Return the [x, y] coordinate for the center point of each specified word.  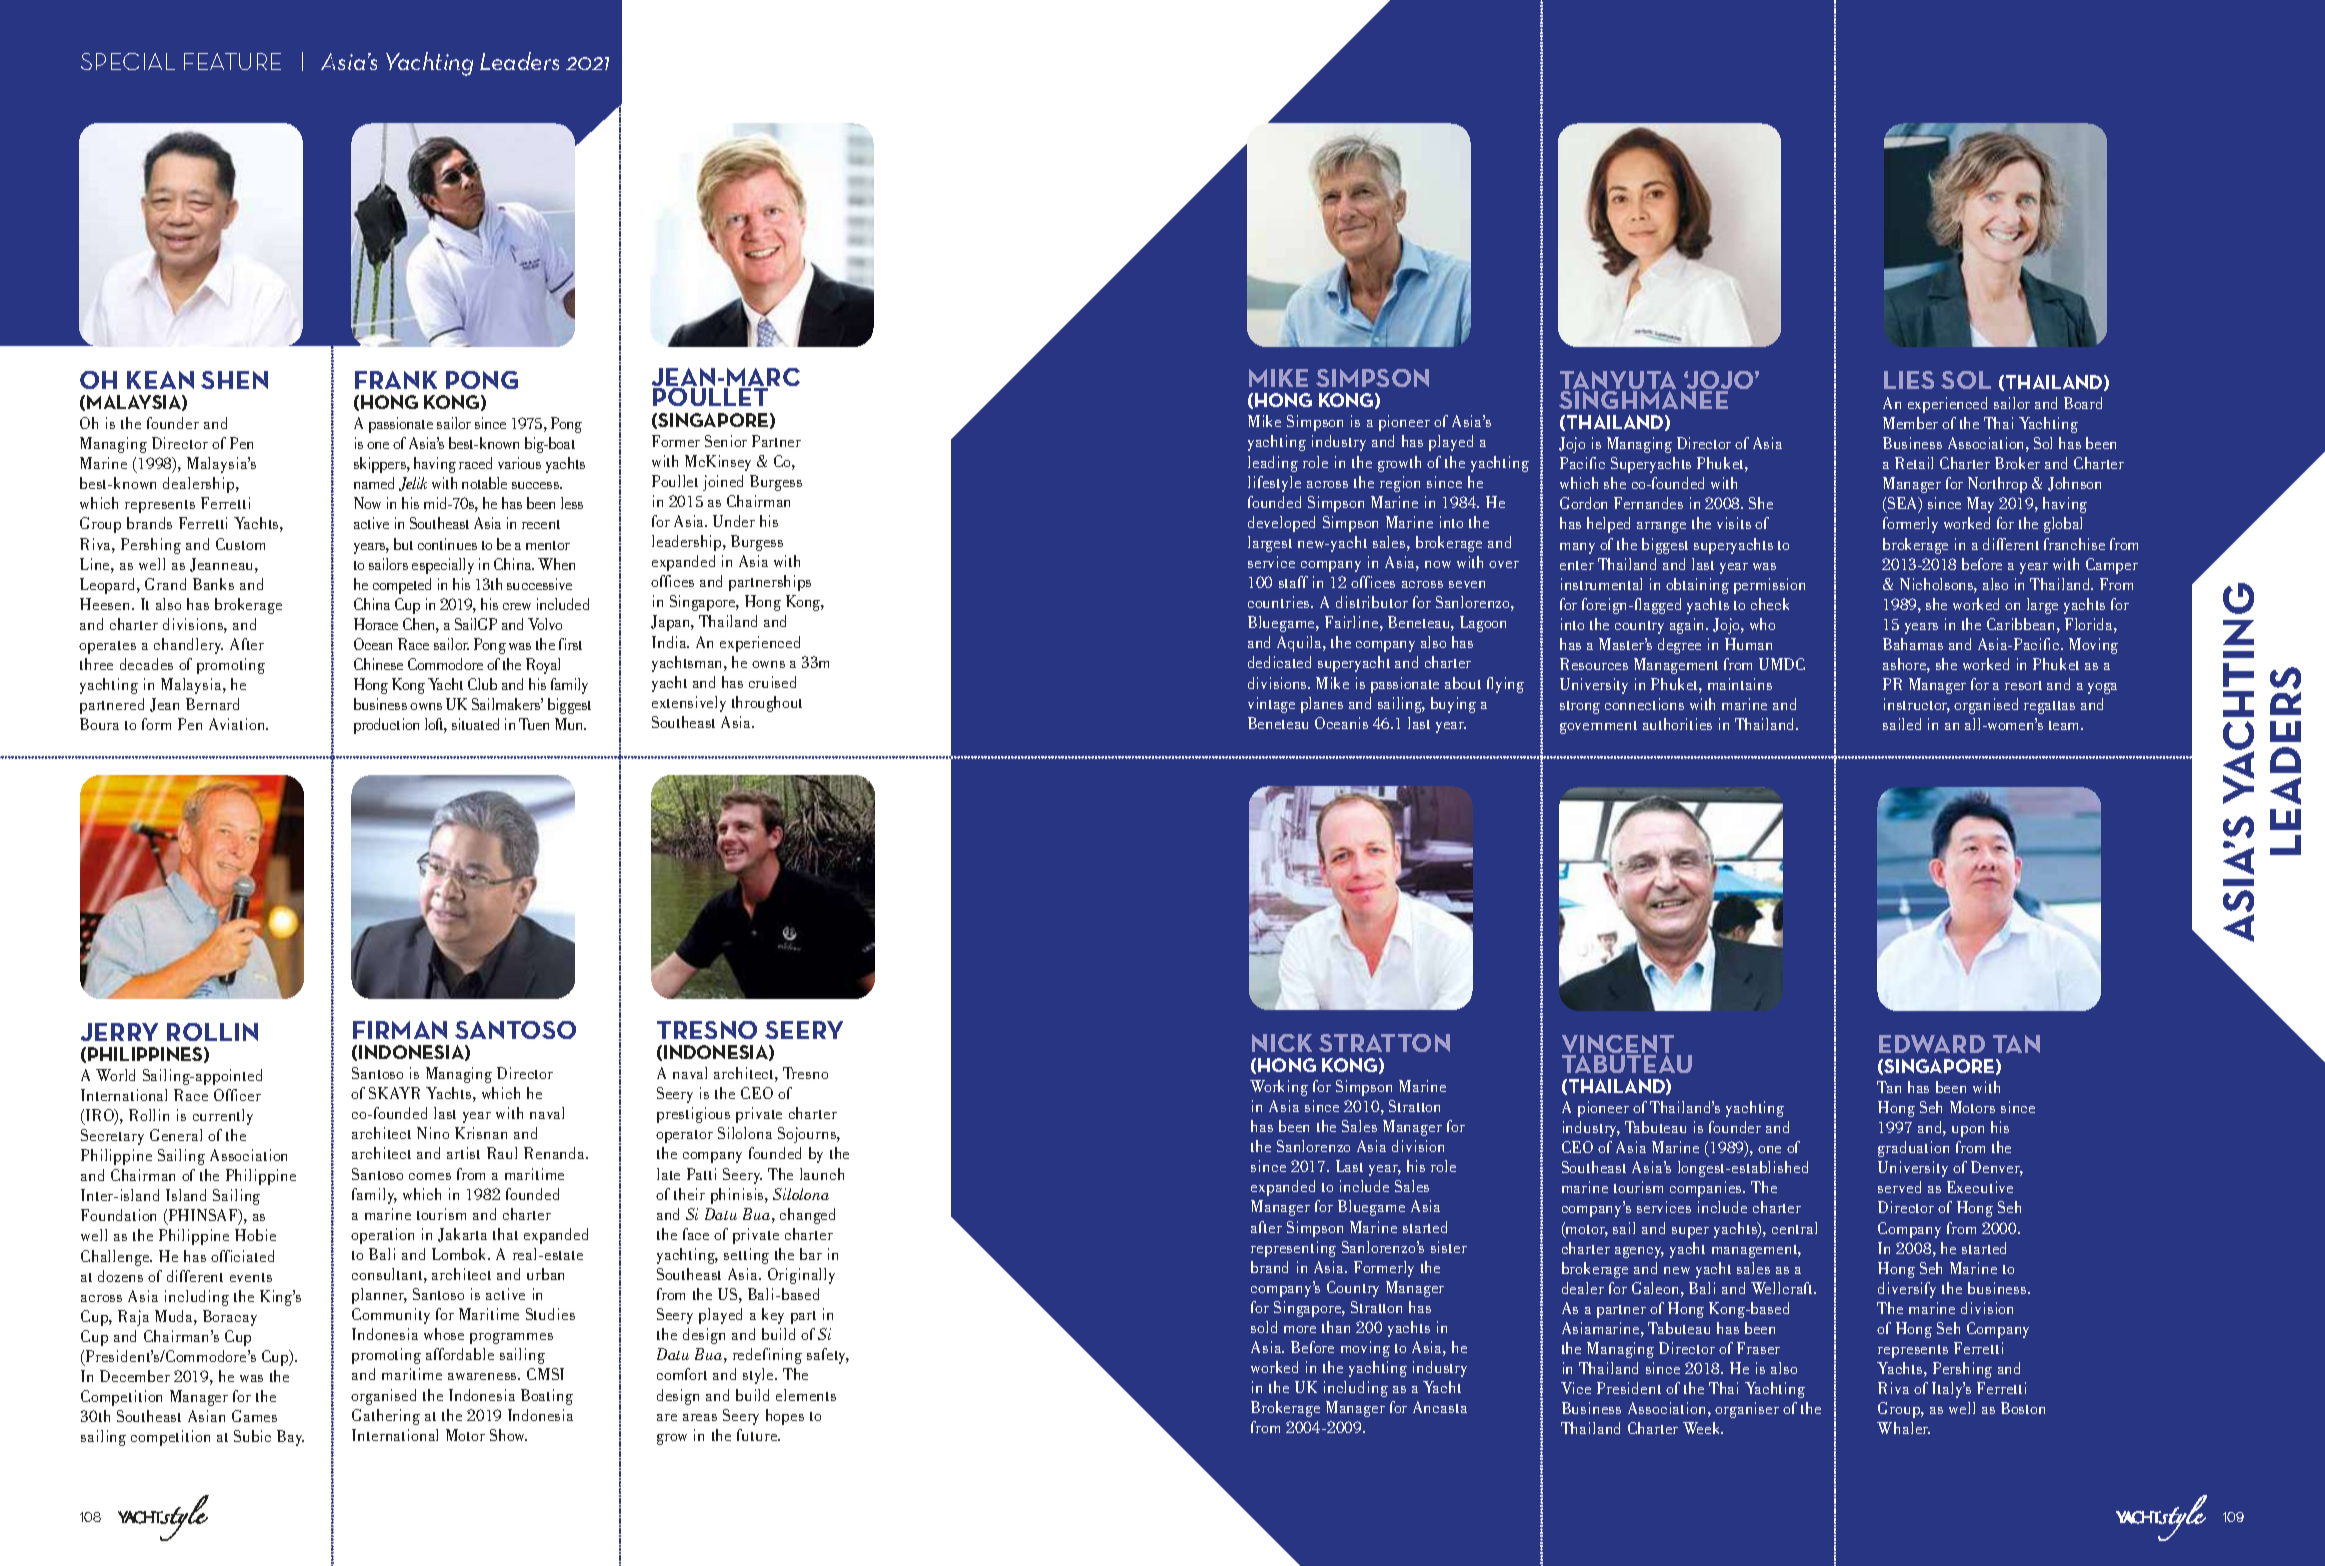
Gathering [386, 1417]
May [1980, 505]
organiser [1747, 1410]
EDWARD [1932, 1044]
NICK [1282, 1043]
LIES [1909, 380]
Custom [240, 544]
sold [1264, 1327]
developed [1281, 524]
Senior [726, 441]
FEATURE [232, 61]
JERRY [119, 1032]
